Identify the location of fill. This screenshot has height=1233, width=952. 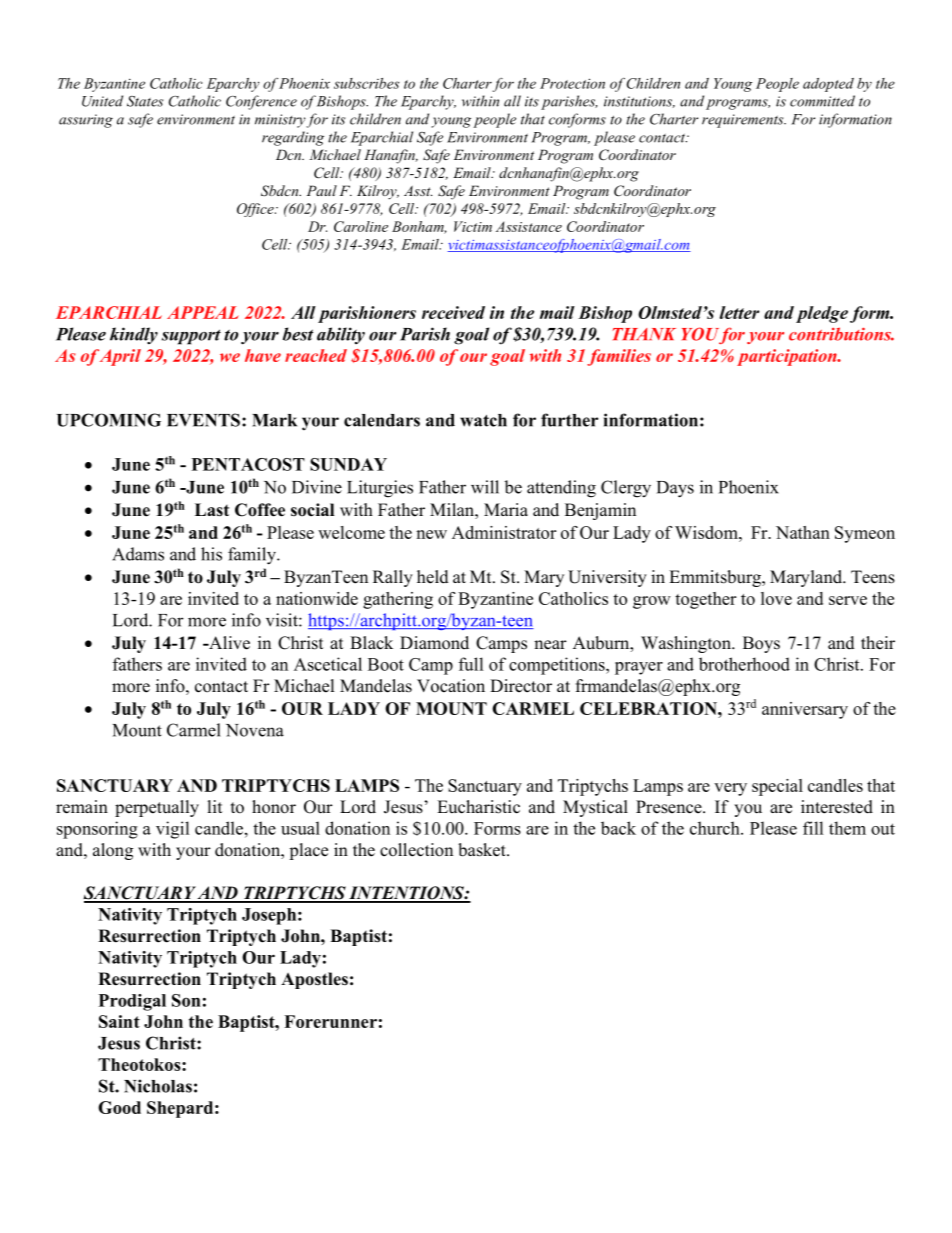
(813, 828).
